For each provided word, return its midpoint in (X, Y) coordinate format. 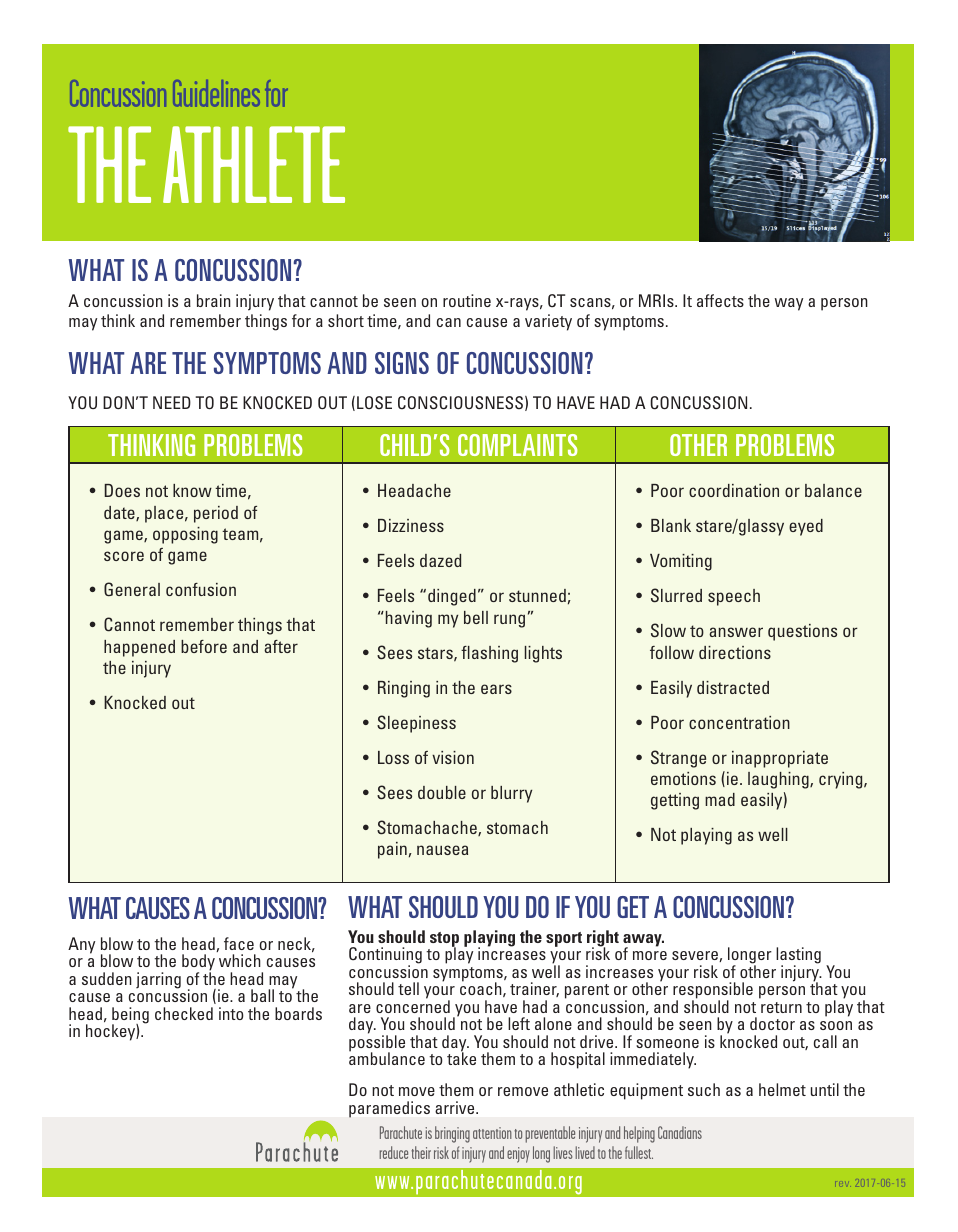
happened (139, 648)
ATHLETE (254, 164)
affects (720, 300)
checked (184, 1013)
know (192, 490)
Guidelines (216, 93)
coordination (734, 490)
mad (720, 799)
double (442, 792)
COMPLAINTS (518, 445)
